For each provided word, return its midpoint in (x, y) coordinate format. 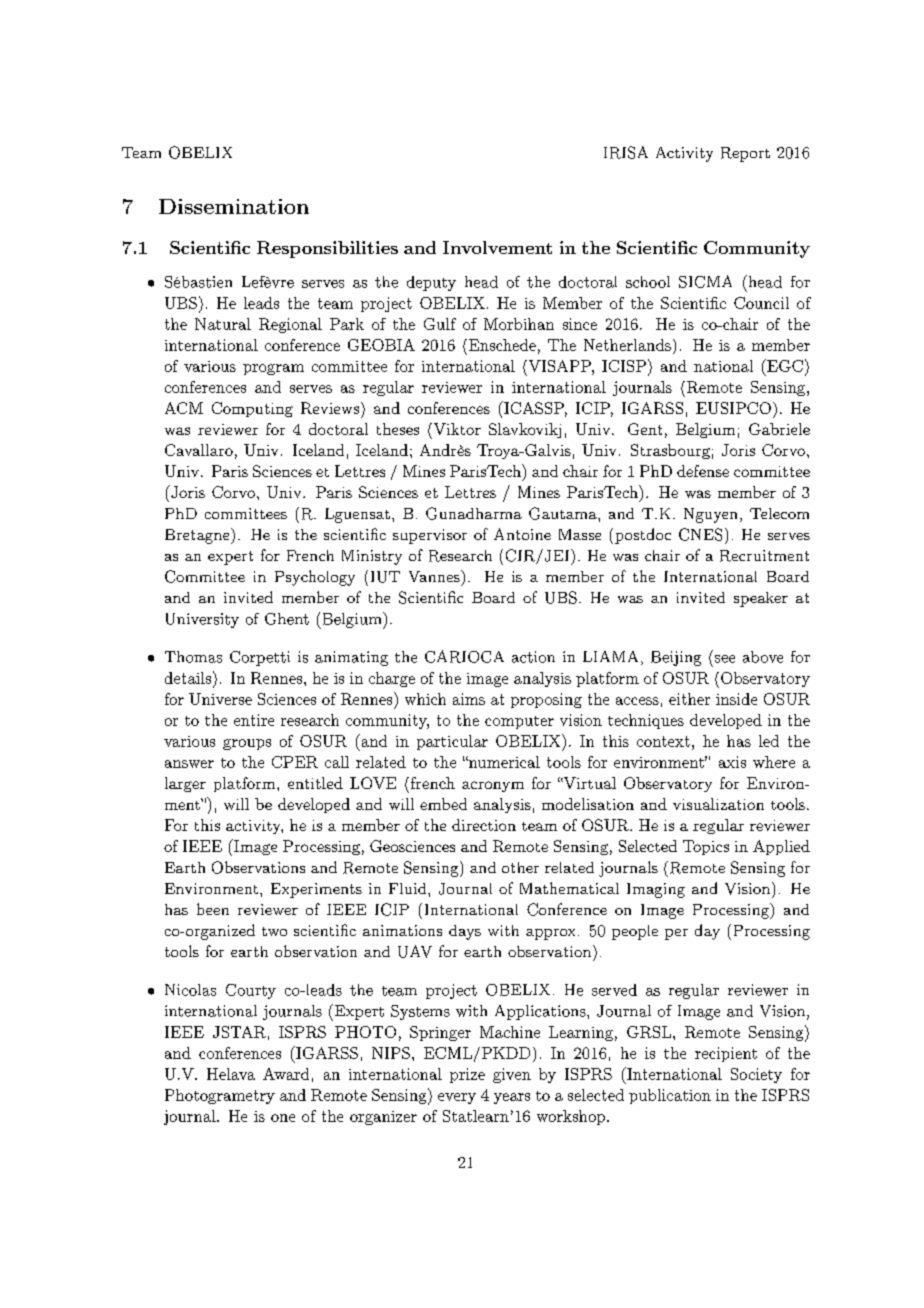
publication (670, 1096)
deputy (431, 283)
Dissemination (234, 206)
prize (467, 1075)
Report (745, 154)
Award (286, 1074)
